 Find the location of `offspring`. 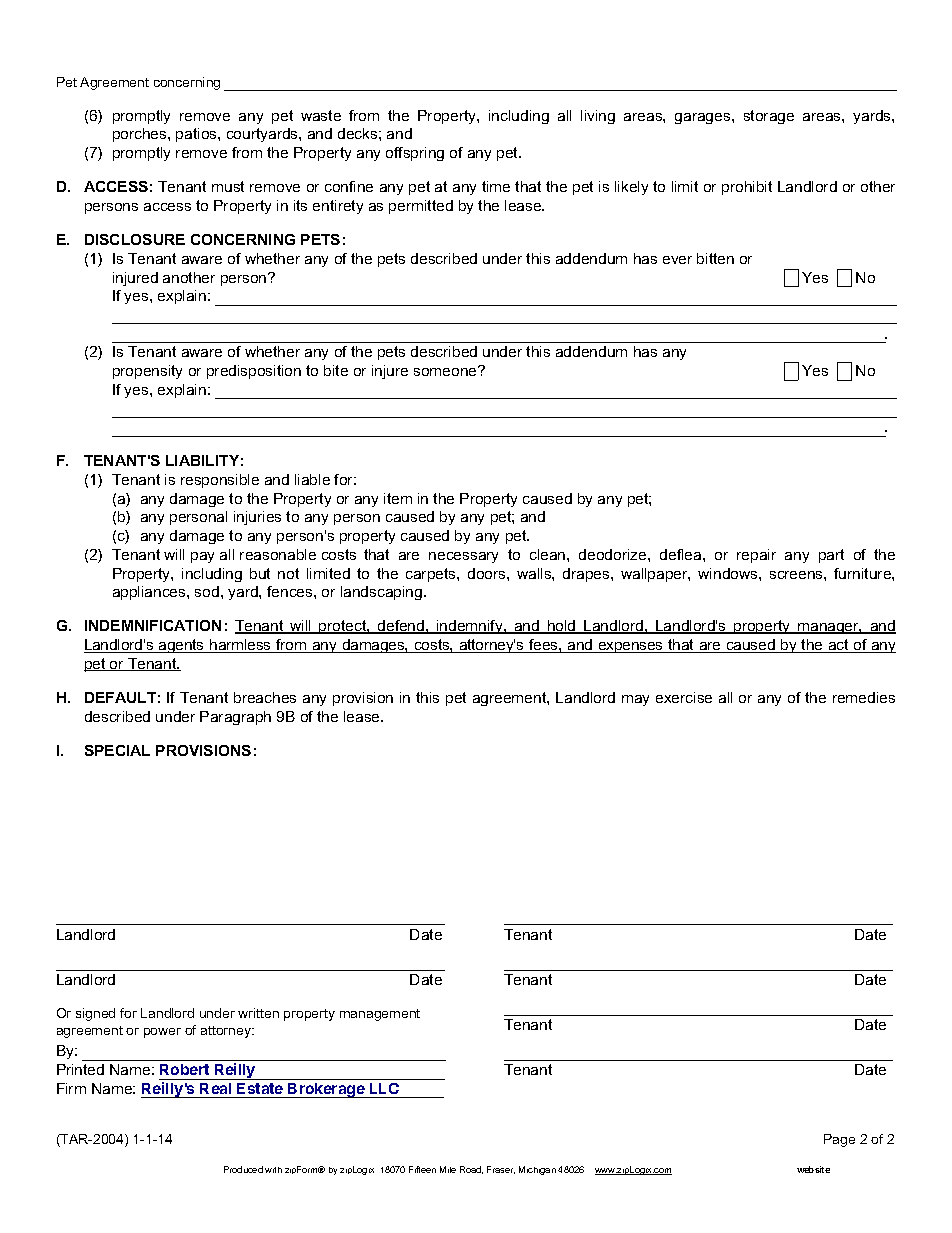

offspring is located at coordinates (415, 154).
